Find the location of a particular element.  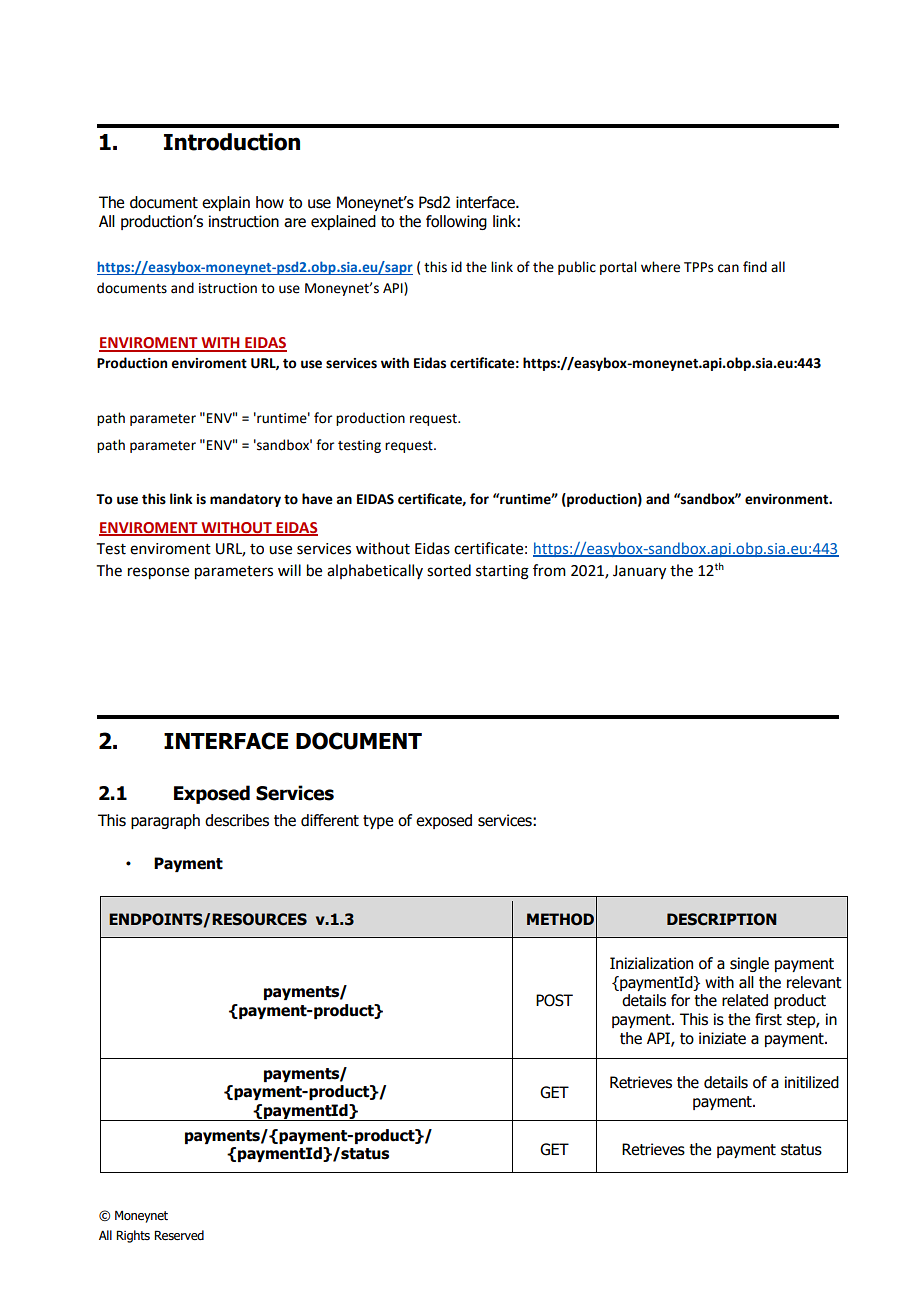

describes is located at coordinates (237, 820).
